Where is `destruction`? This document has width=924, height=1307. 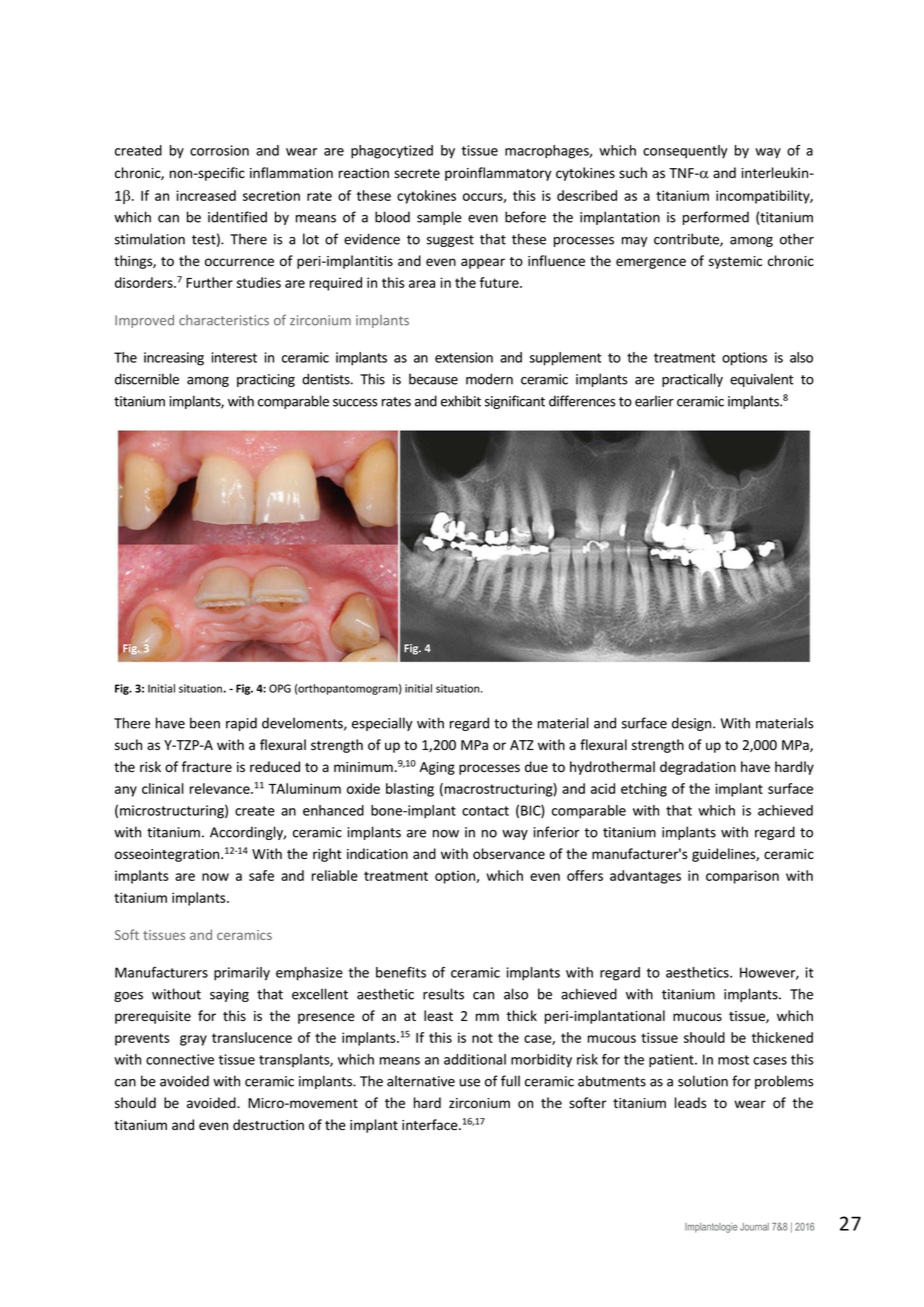 destruction is located at coordinates (268, 1125).
